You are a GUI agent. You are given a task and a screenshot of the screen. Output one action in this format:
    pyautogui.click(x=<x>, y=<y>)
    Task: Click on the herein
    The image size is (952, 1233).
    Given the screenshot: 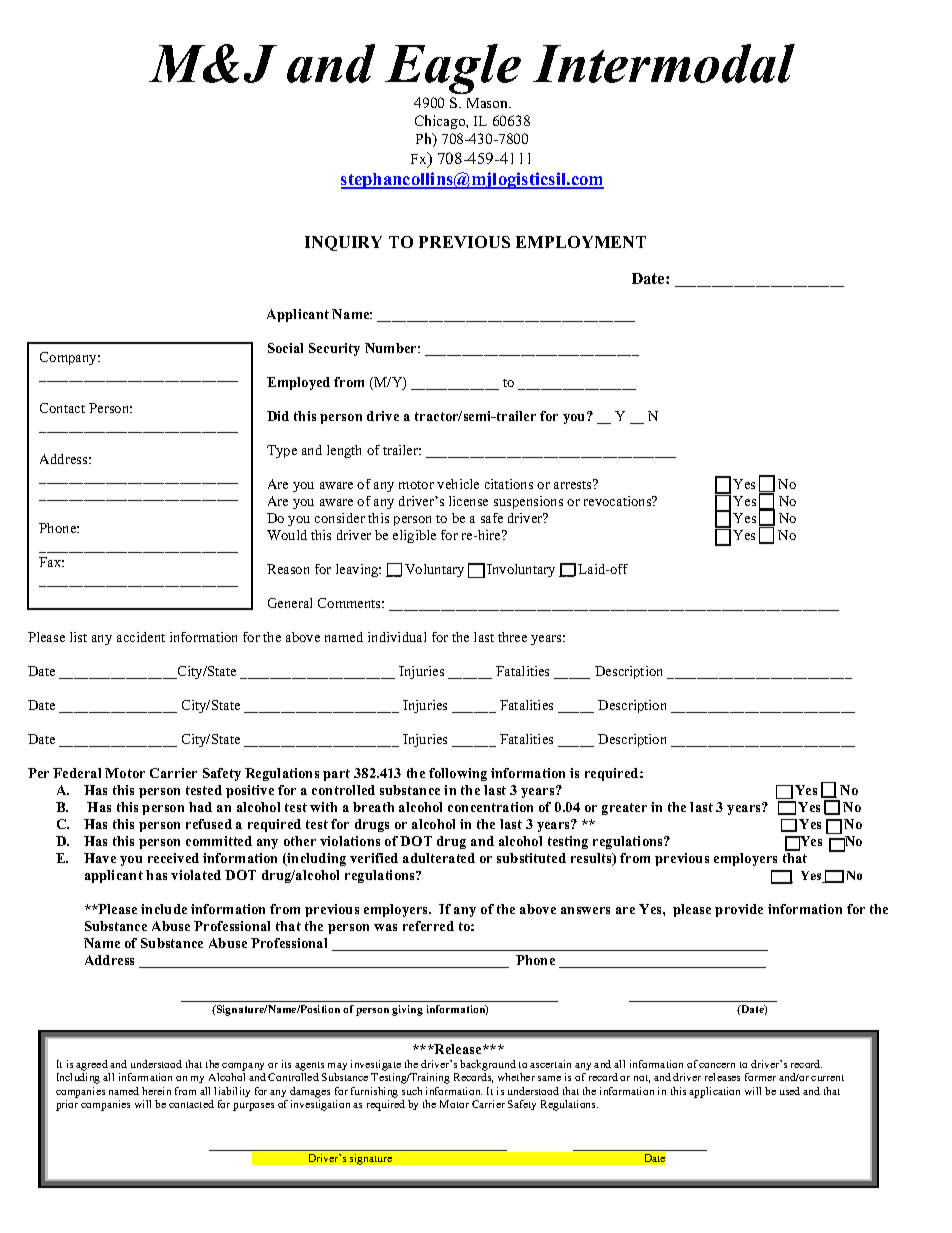 What is the action you would take?
    pyautogui.click(x=156, y=1091)
